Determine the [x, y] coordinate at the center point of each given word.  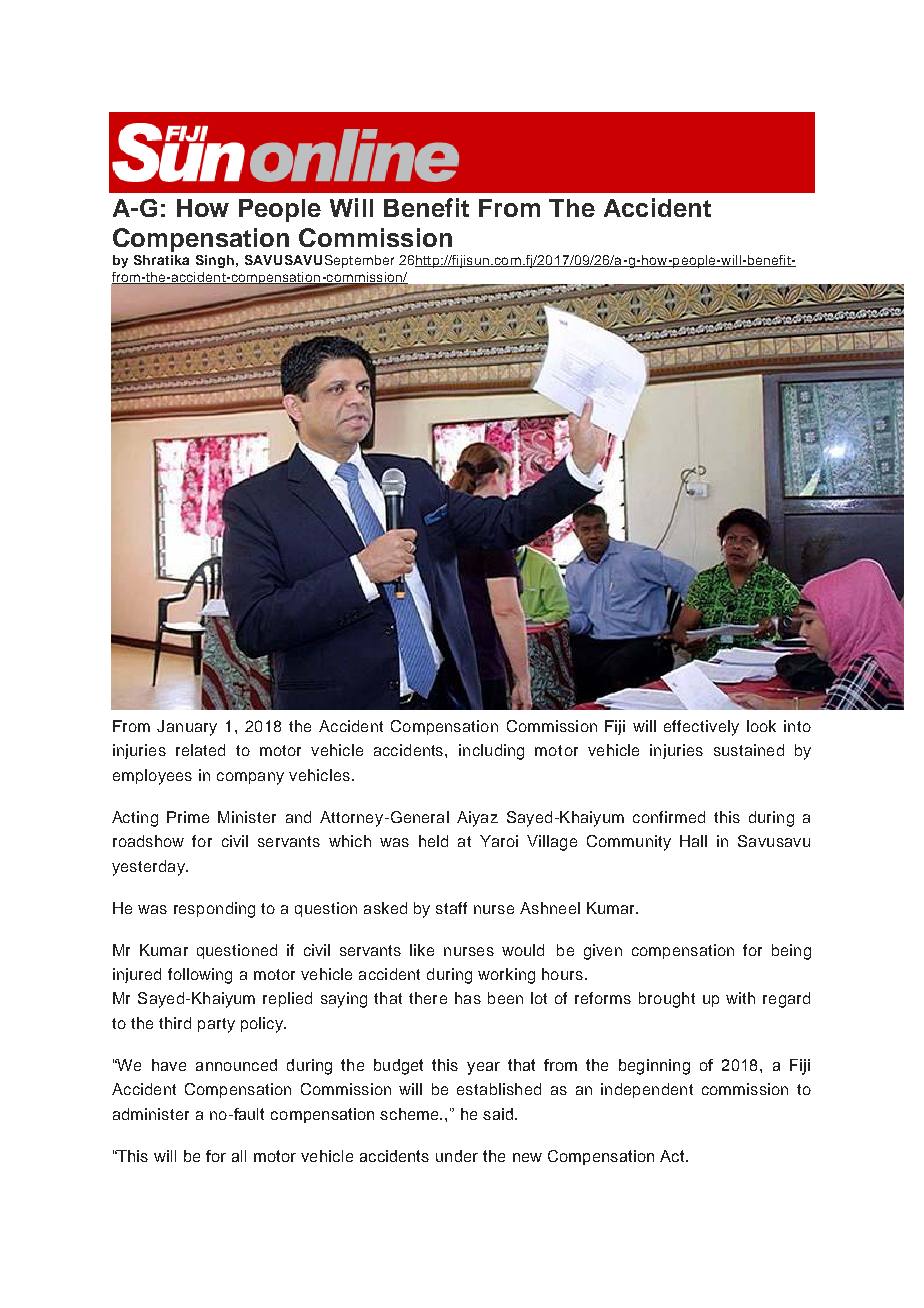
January [187, 728]
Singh [215, 261]
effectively [701, 728]
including [491, 752]
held [433, 841]
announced [236, 1065]
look [761, 726]
